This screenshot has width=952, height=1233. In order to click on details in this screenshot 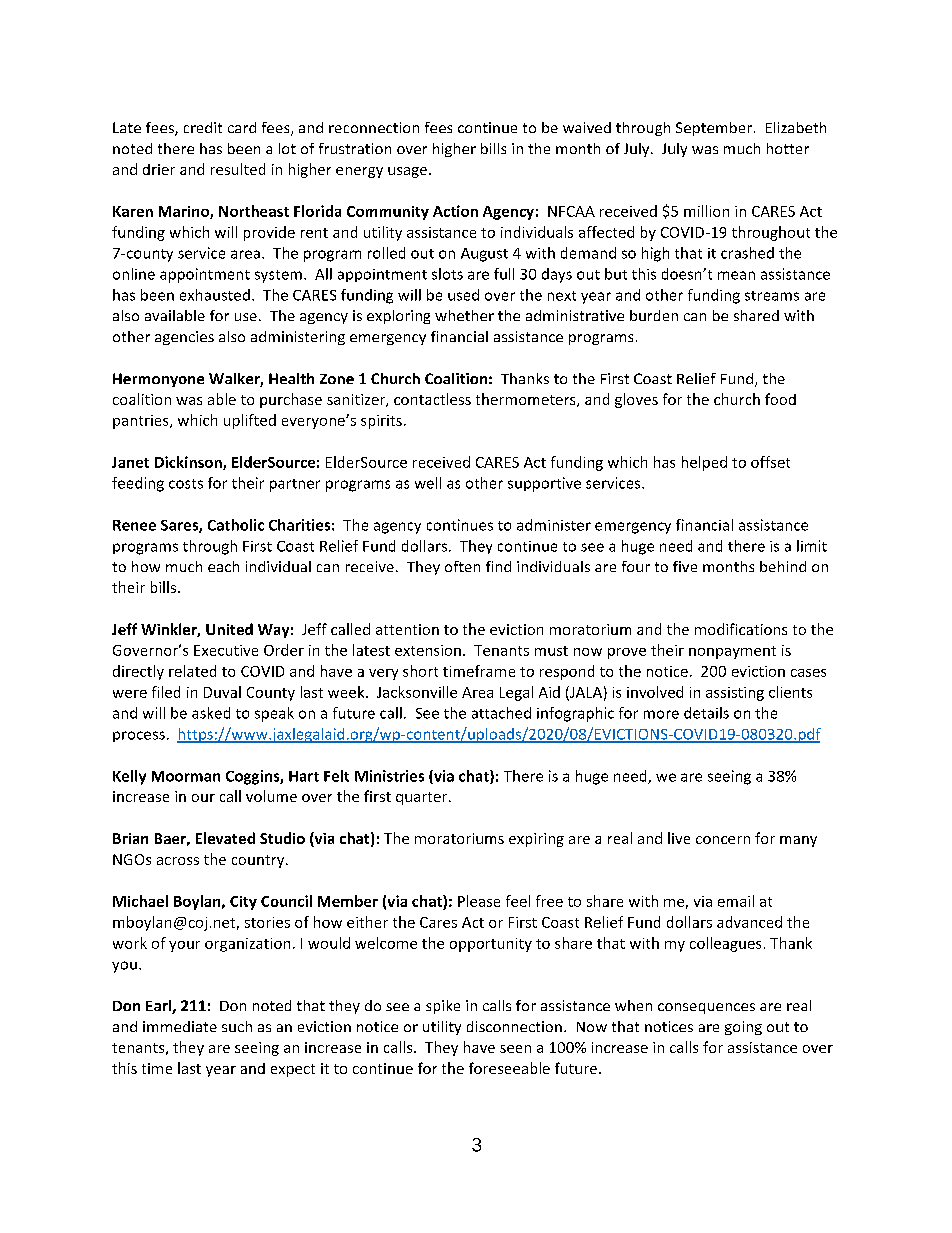, I will do `click(706, 713)`.
